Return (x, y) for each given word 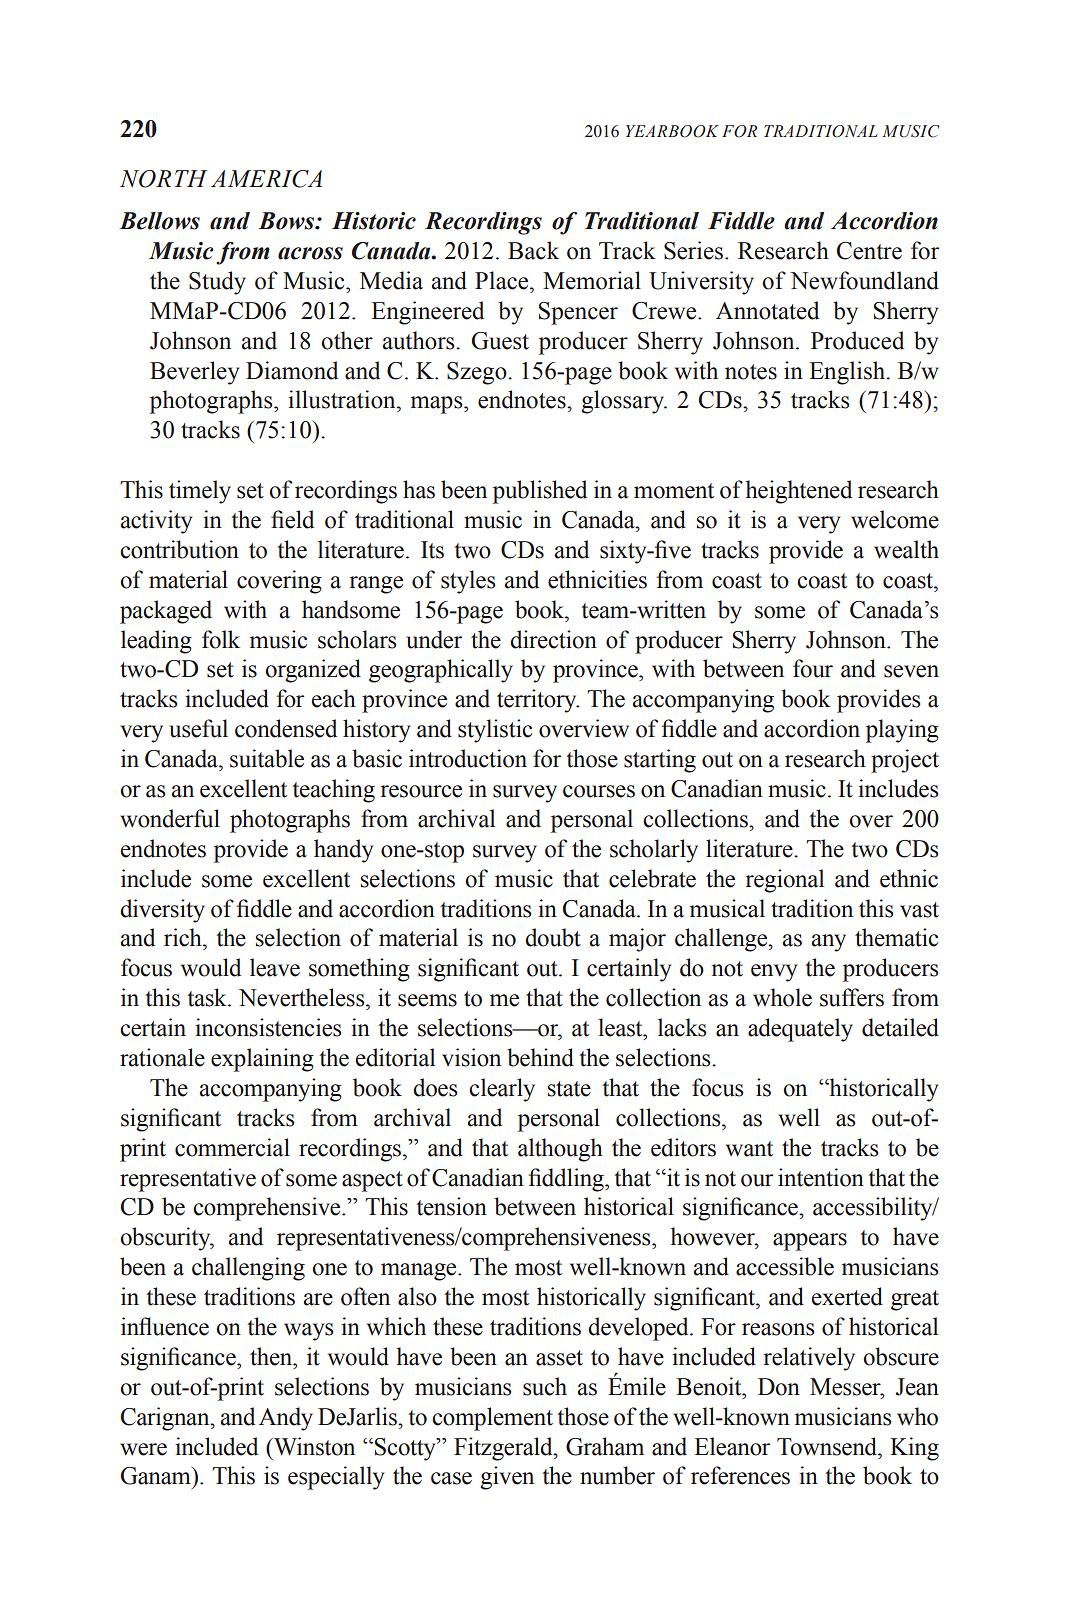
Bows (287, 221)
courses (599, 791)
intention (821, 1177)
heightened (798, 492)
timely (200, 492)
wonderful (170, 818)
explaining (262, 1060)
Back (533, 250)
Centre (869, 251)
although (560, 1150)
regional (784, 881)
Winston (313, 1446)
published (540, 492)
